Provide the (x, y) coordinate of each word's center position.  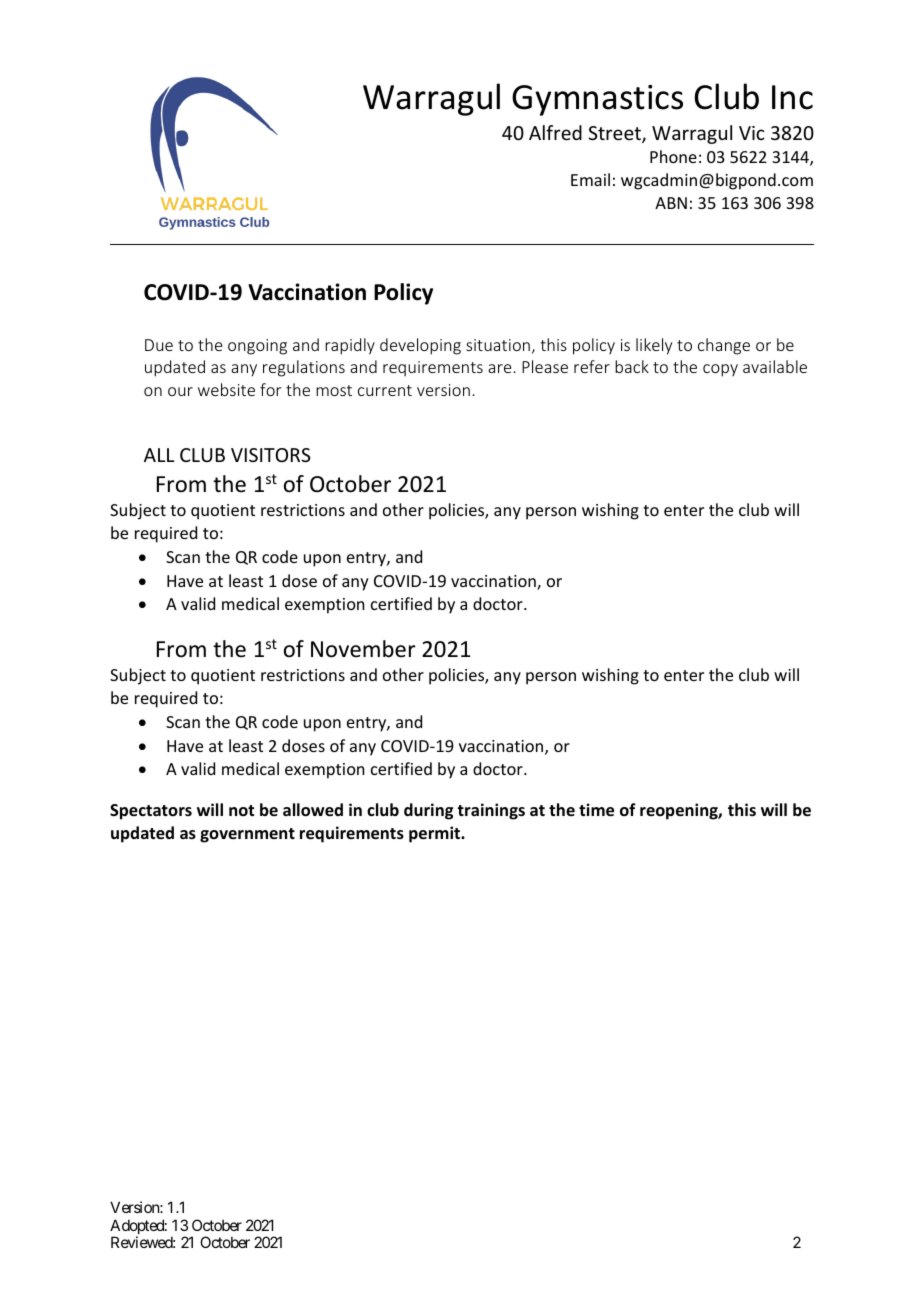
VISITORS (270, 455)
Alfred (555, 132)
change (724, 346)
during (428, 811)
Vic (752, 133)
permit (435, 834)
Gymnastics (597, 100)
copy (720, 370)
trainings (491, 811)
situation (498, 345)
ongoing (257, 347)
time (596, 810)
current (385, 390)
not (241, 810)
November (363, 649)
